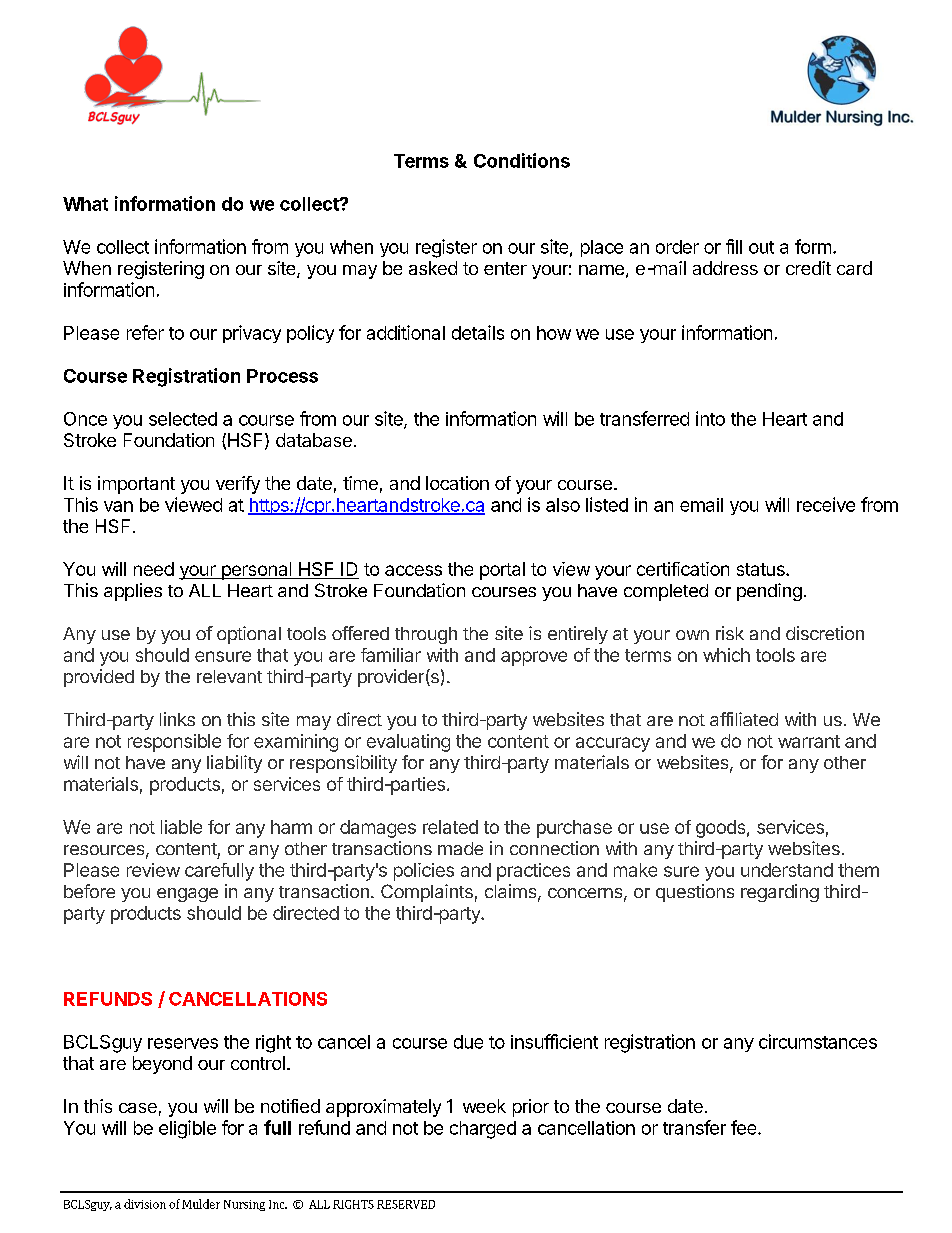 The width and height of the screenshot is (952, 1233). What do you see at coordinates (522, 160) in the screenshot?
I see `Conditions` at bounding box center [522, 160].
